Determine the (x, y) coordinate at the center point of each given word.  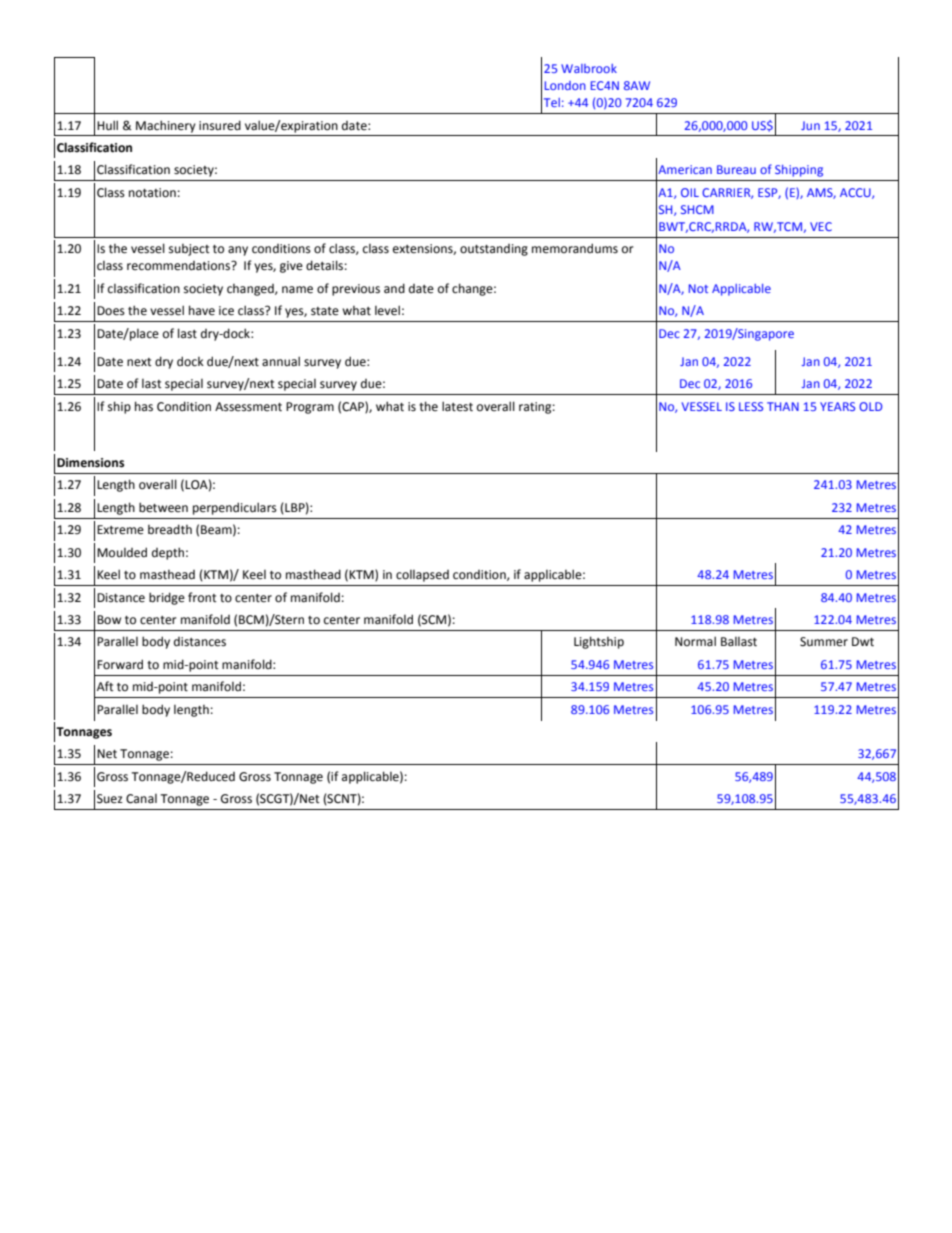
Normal (695, 641)
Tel (552, 102)
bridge (167, 598)
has (144, 406)
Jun (810, 125)
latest (457, 406)
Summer (824, 642)
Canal (141, 799)
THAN (783, 406)
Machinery (166, 126)
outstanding (494, 250)
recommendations (180, 266)
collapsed (422, 576)
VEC (821, 226)
